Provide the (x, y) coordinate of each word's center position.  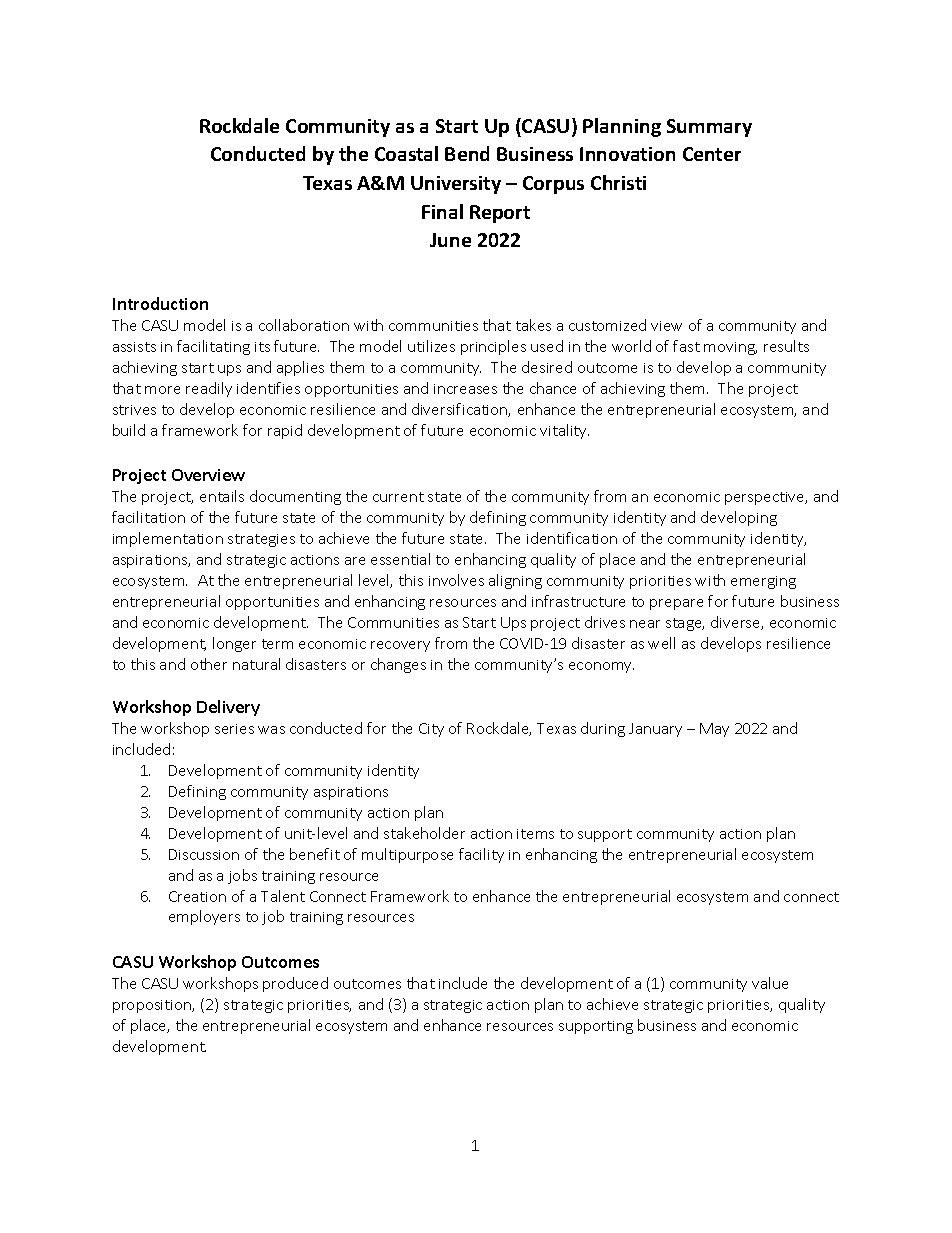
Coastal (406, 153)
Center (712, 154)
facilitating (213, 347)
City (431, 730)
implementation (168, 539)
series (234, 729)
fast (686, 346)
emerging (763, 582)
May (714, 730)
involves (456, 580)
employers (204, 917)
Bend (467, 153)
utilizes (431, 346)
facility (481, 855)
